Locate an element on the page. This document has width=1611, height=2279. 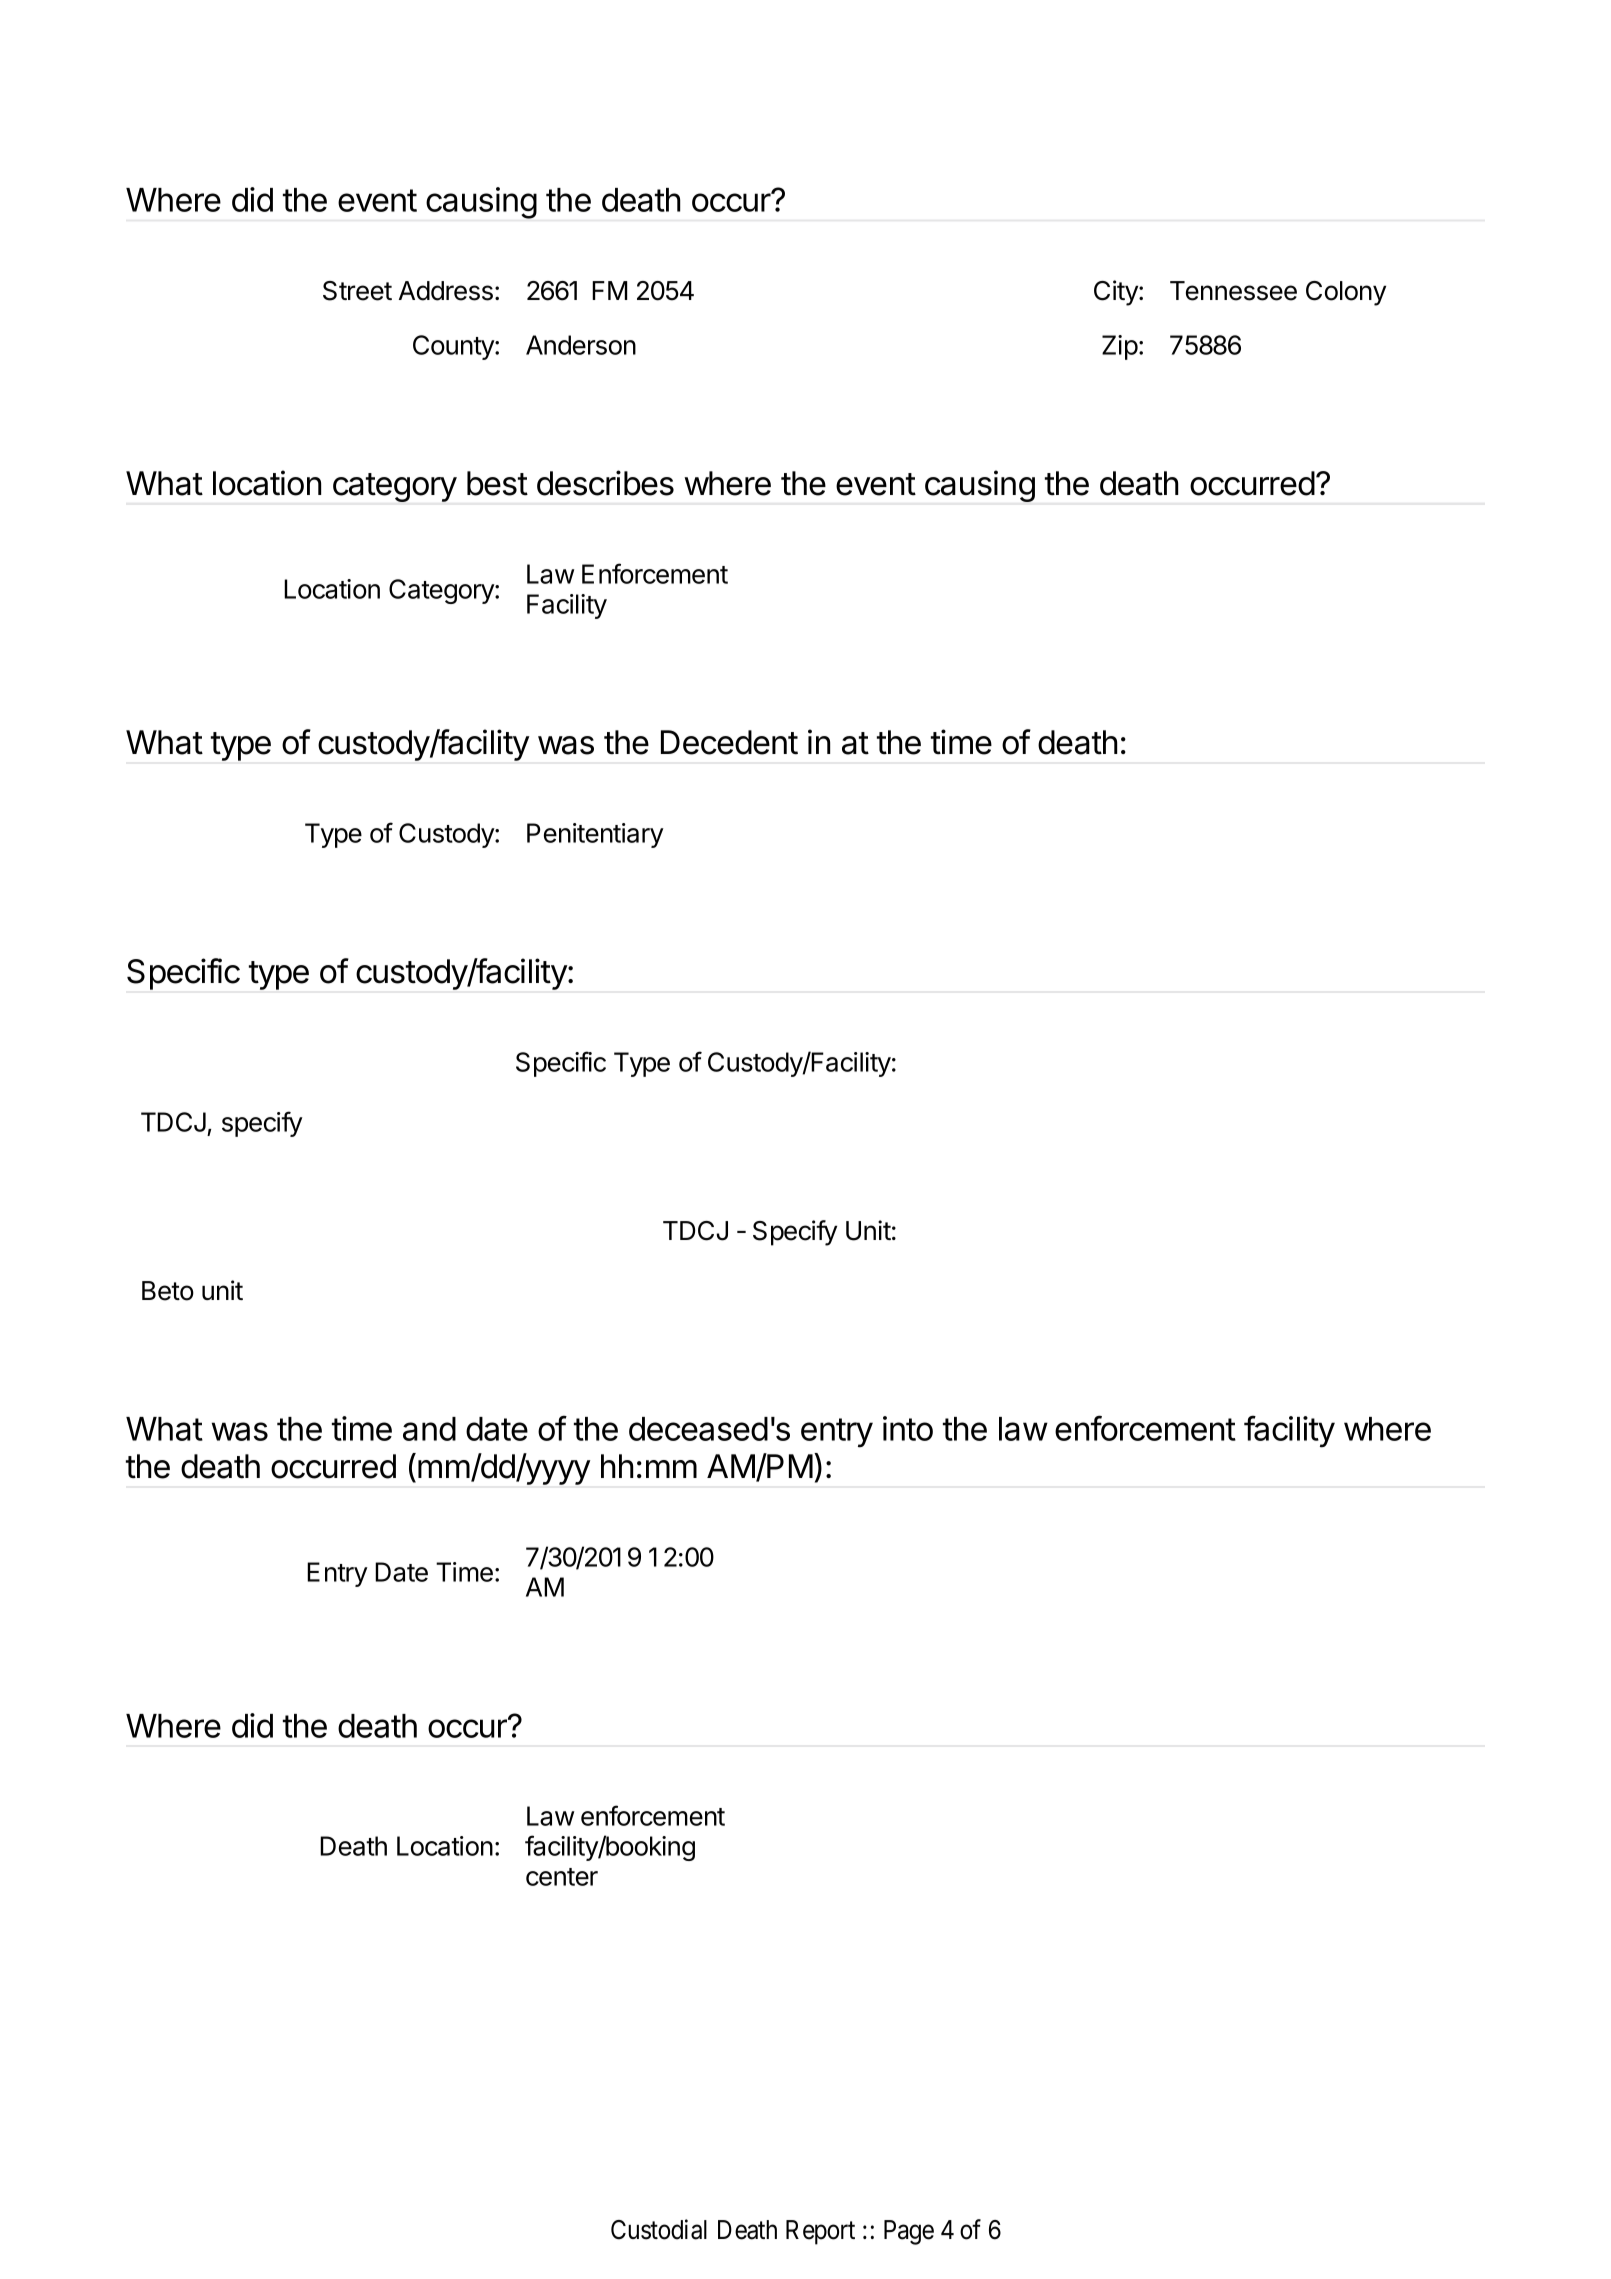
into is located at coordinates (908, 1428).
